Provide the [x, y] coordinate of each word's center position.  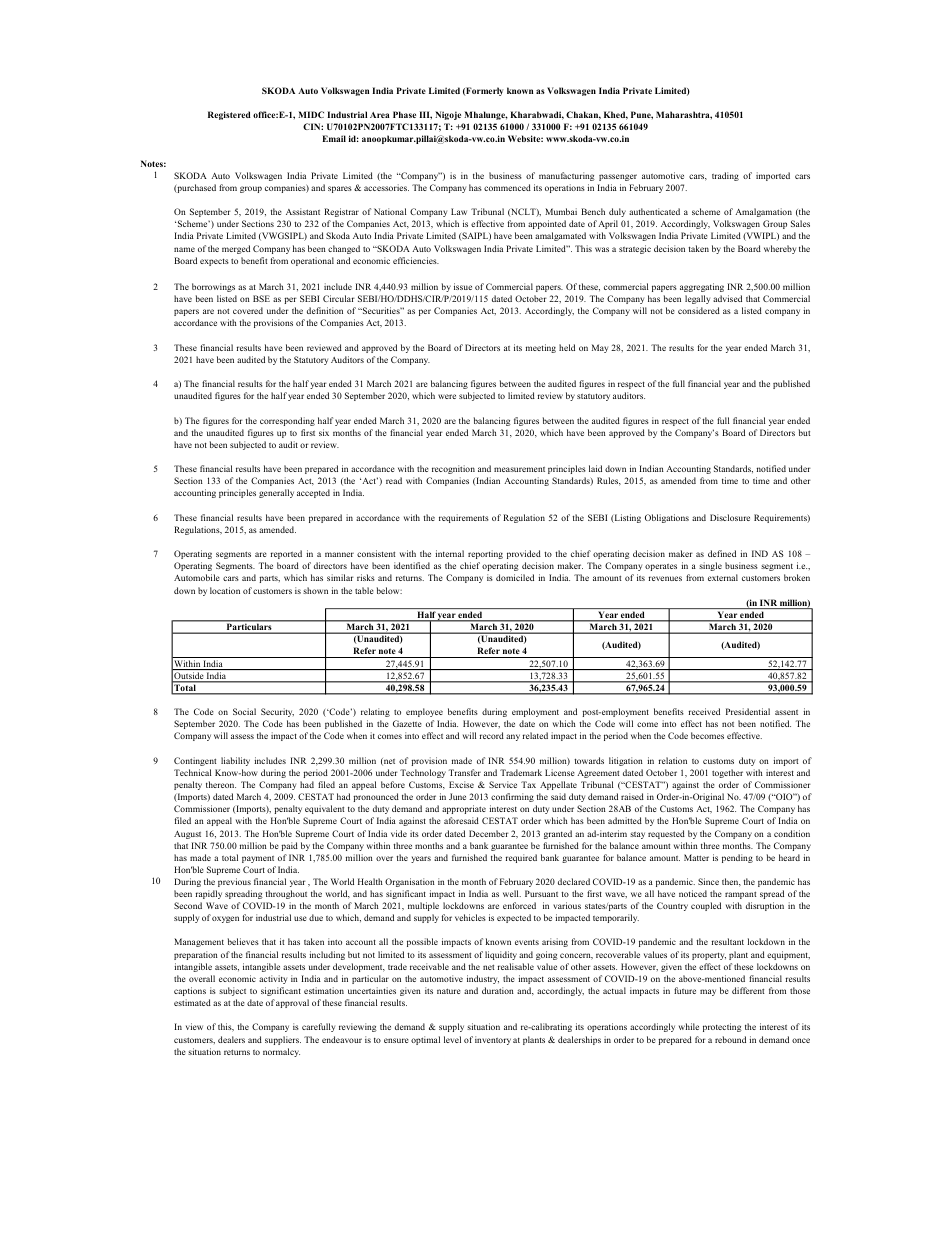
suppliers [283, 1040]
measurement [519, 469]
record [492, 735]
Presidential [748, 711]
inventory [493, 1040]
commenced [507, 187]
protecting [722, 1027]
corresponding [287, 421]
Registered [229, 115]
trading [725, 176]
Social [244, 711]
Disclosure [730, 517]
